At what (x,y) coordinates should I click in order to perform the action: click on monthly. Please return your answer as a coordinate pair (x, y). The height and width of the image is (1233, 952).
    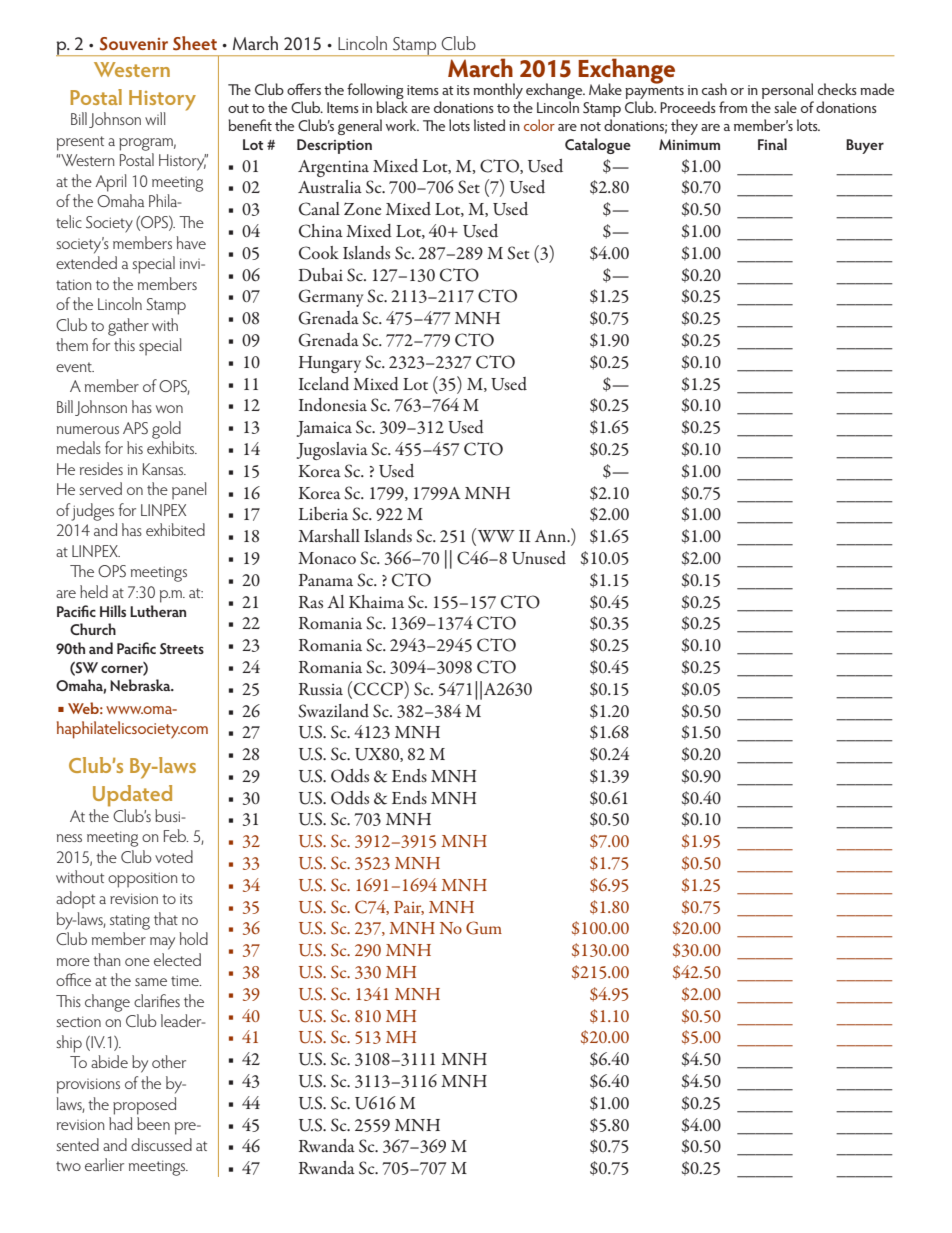
    Looking at the image, I should click on (498, 92).
